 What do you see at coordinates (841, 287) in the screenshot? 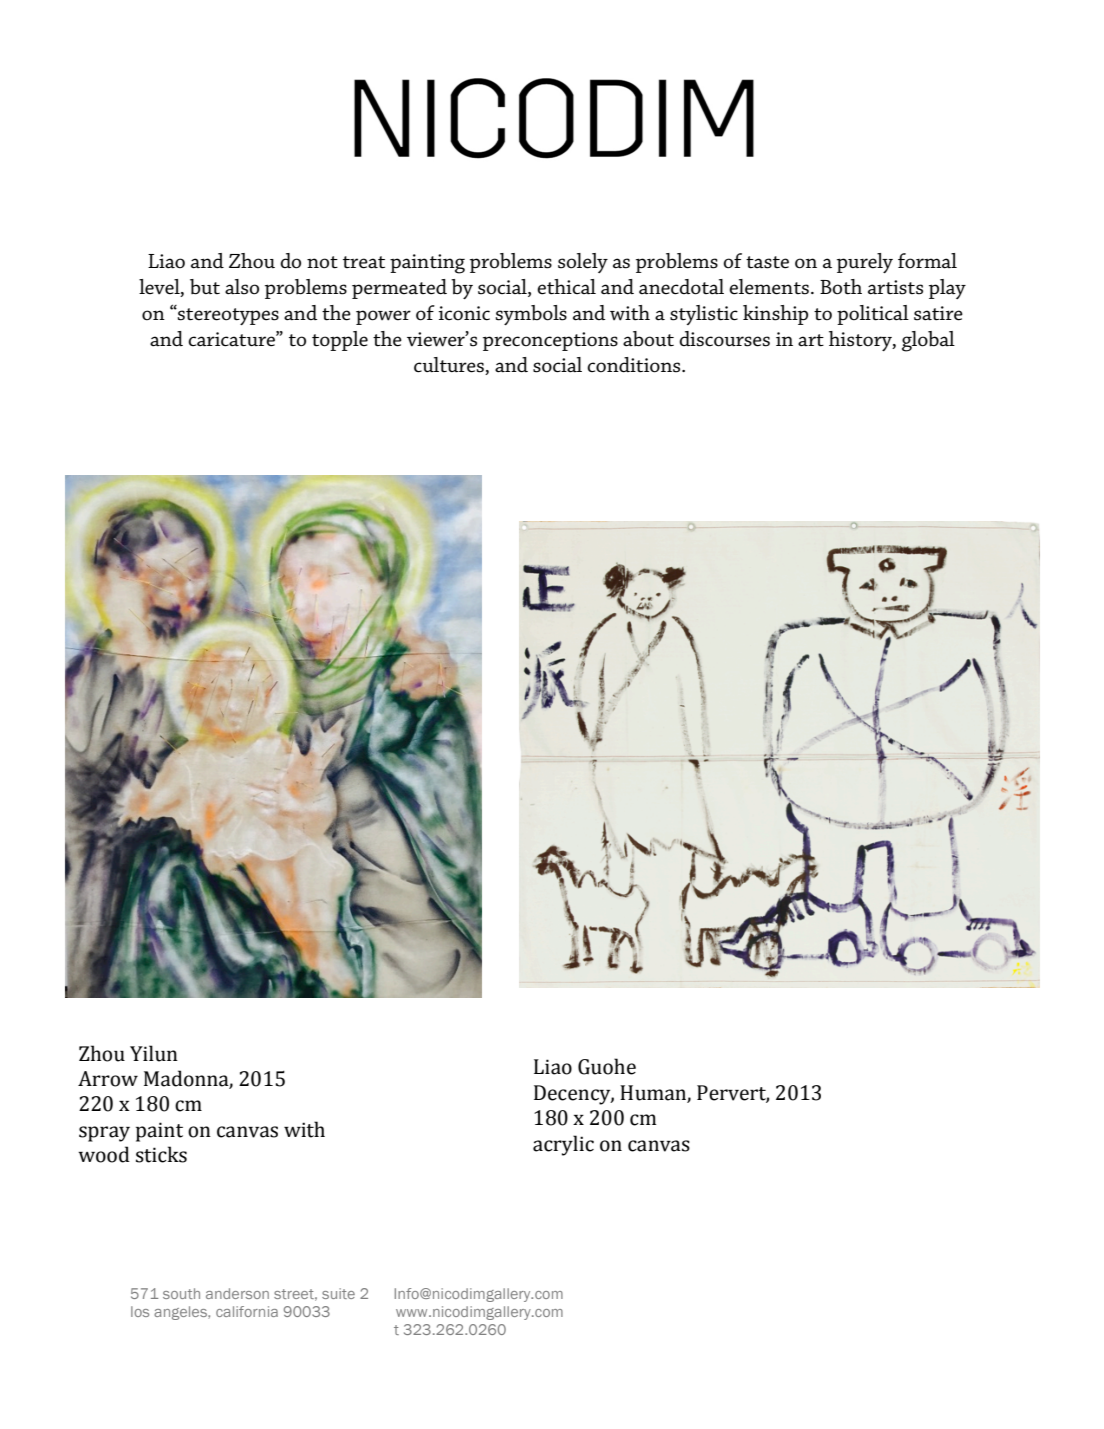
I see `Both` at bounding box center [841, 287].
